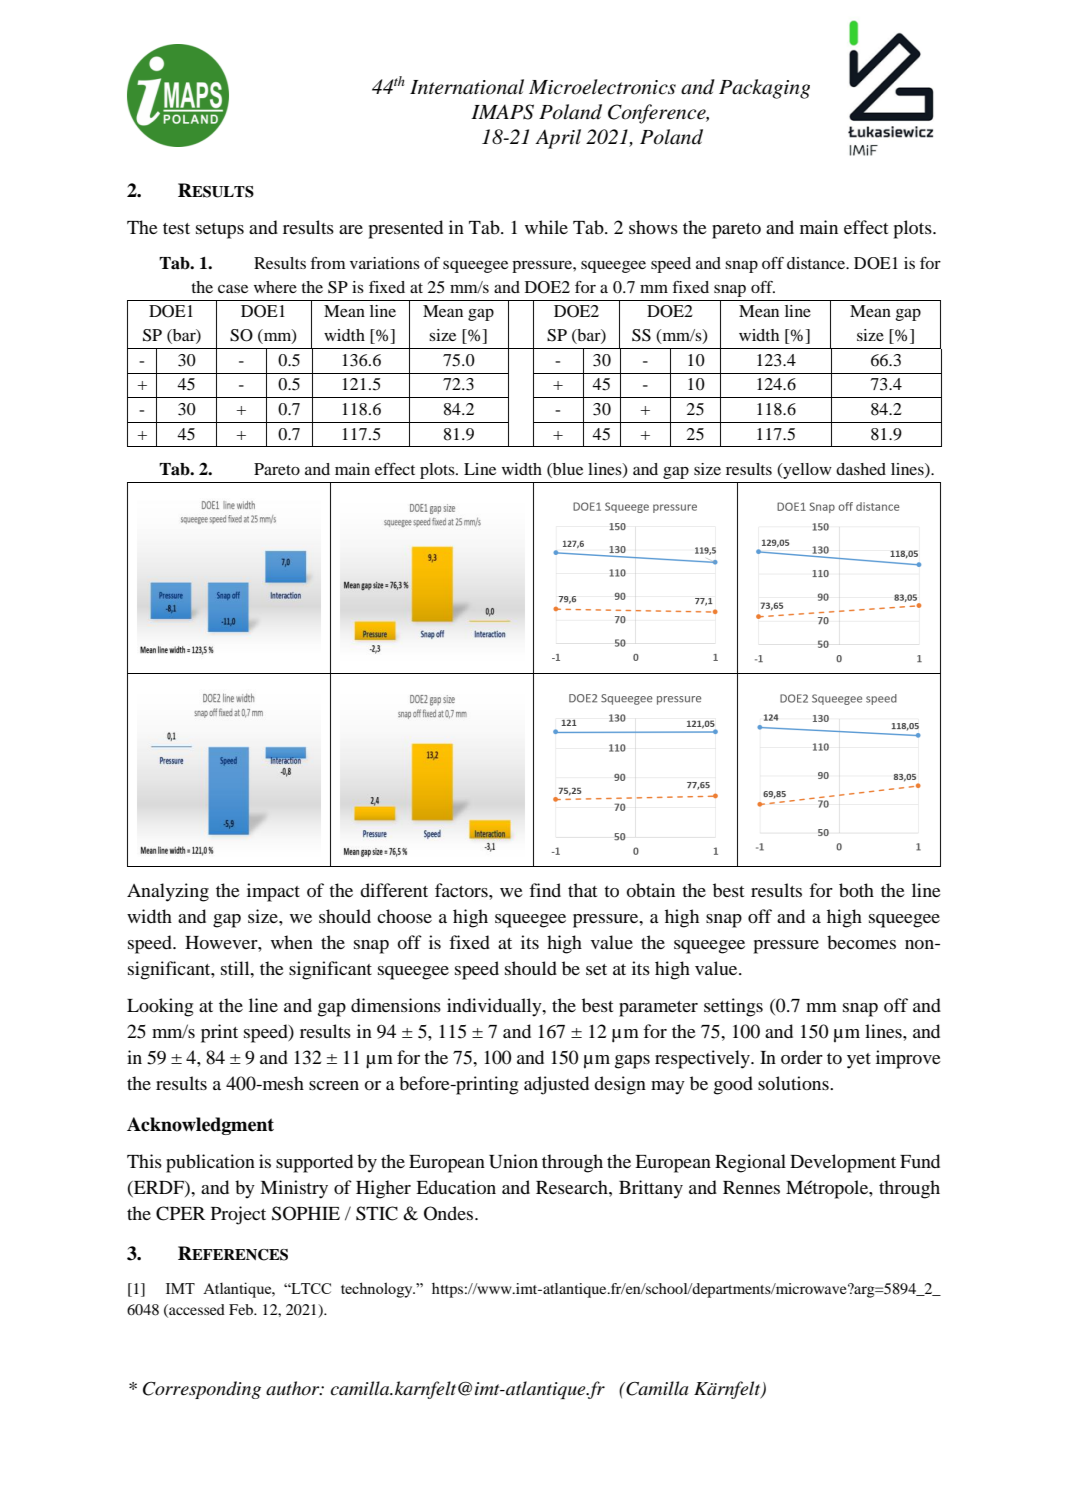 This screenshot has width=1068, height=1511. I want to click on blue, so click(567, 470).
